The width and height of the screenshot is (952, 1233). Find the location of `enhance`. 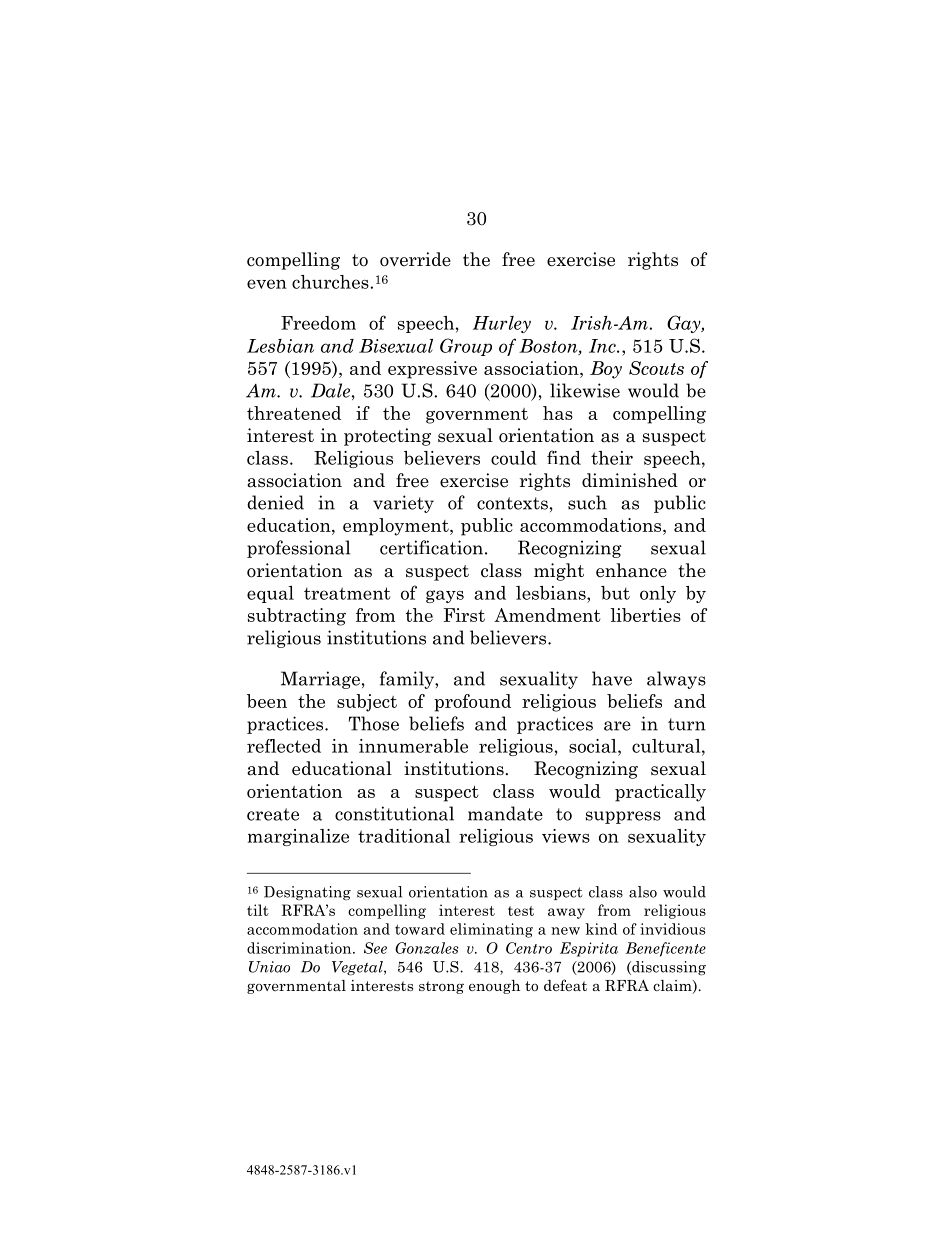

enhance is located at coordinates (631, 570).
